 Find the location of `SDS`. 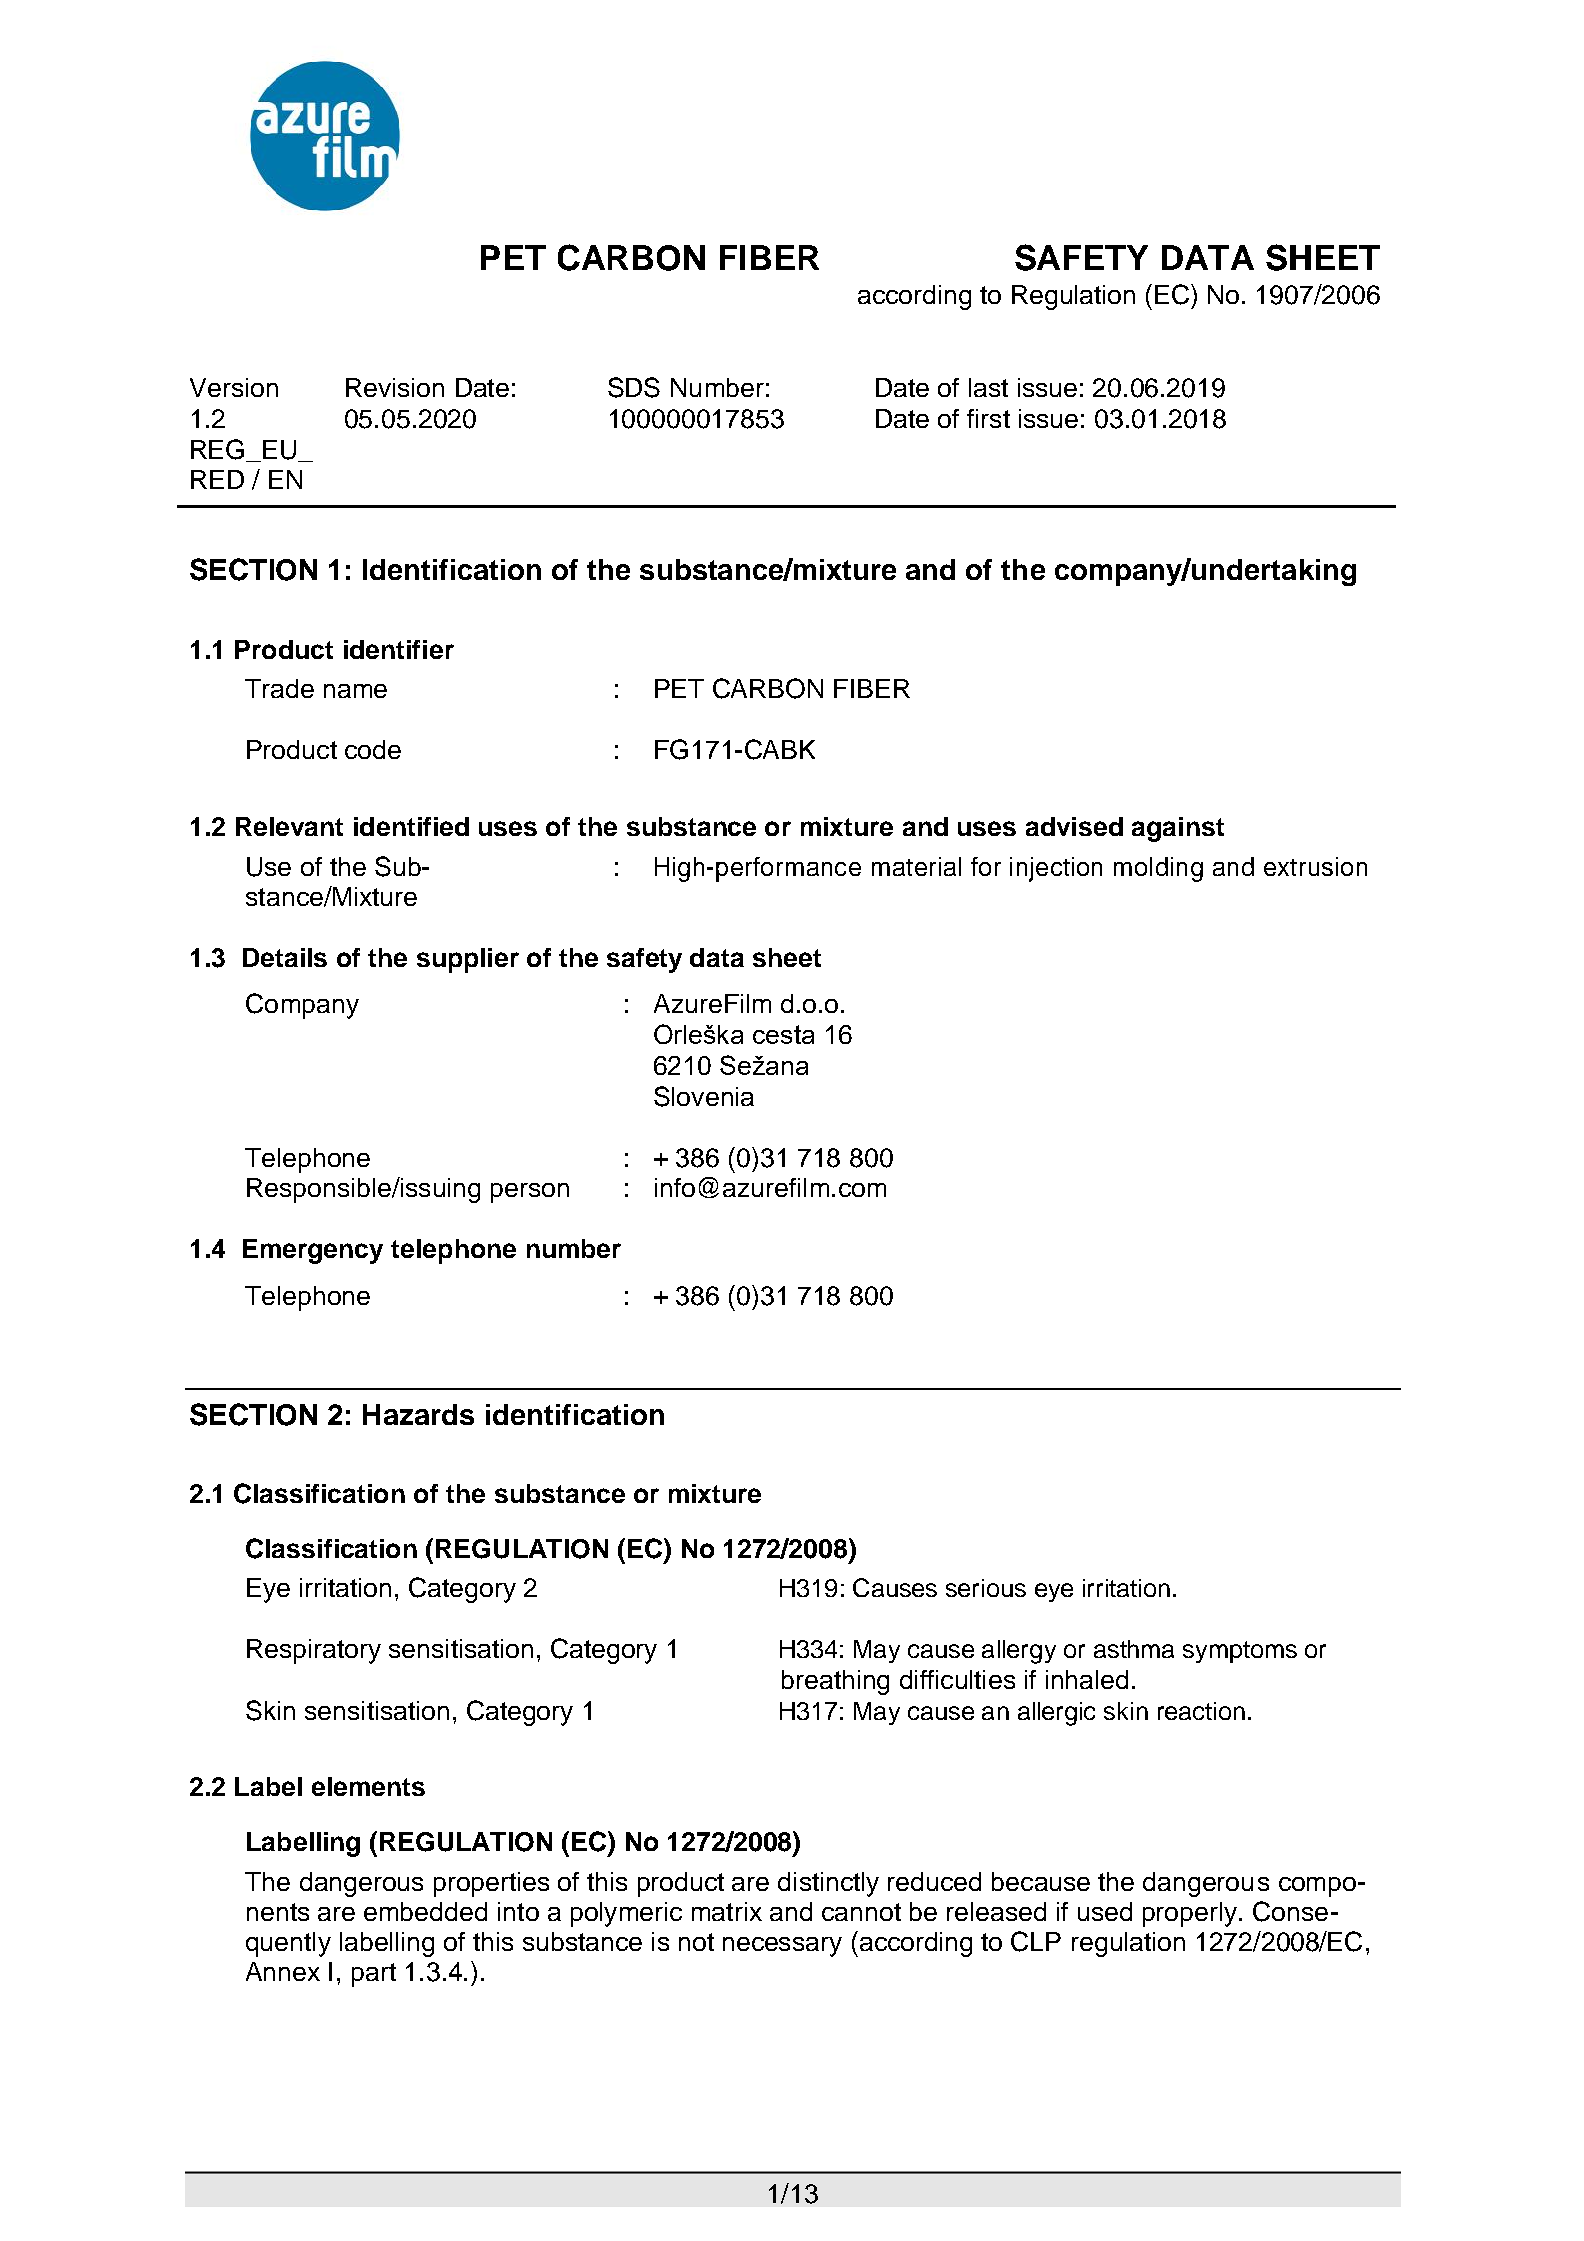

SDS is located at coordinates (634, 387).
